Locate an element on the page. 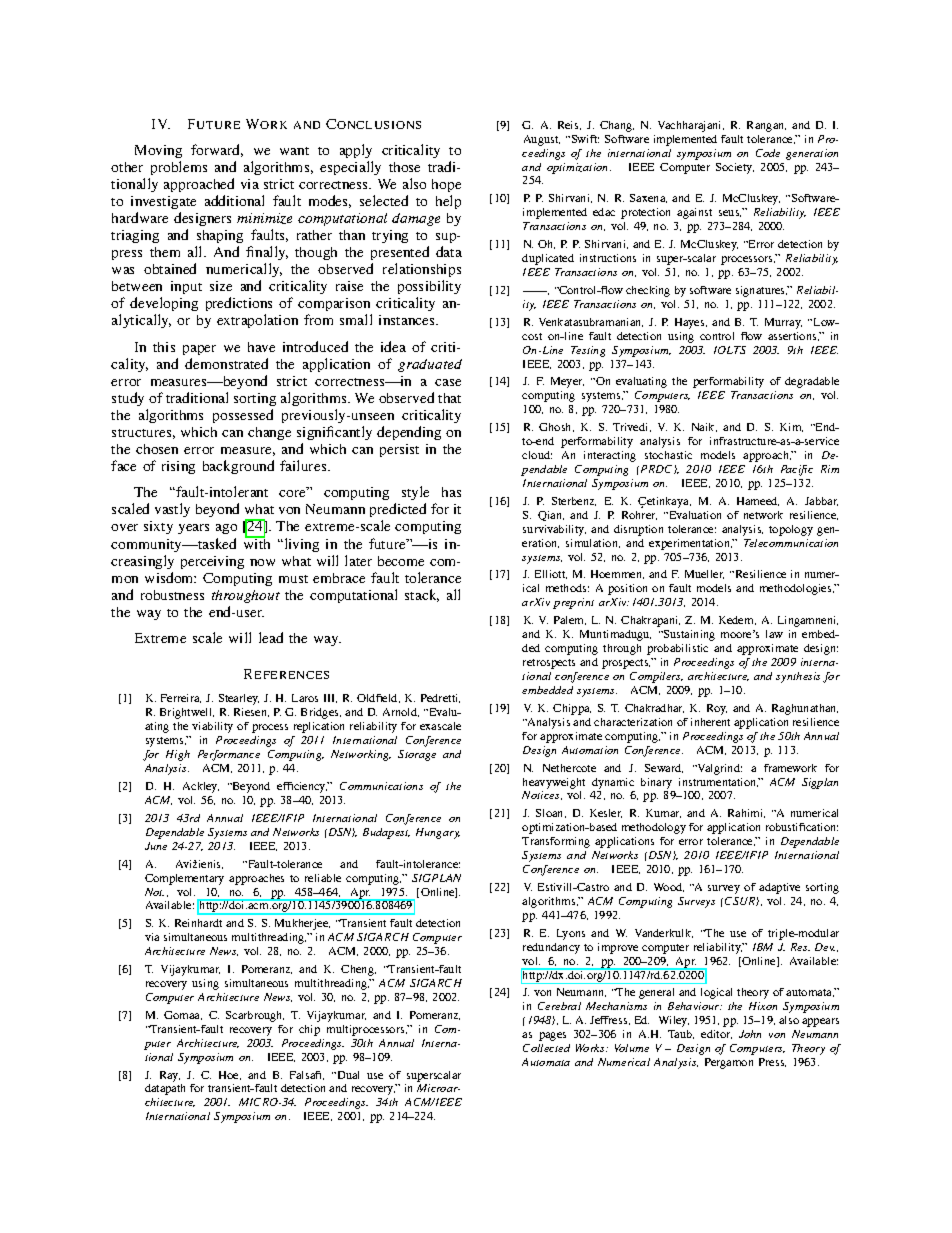 This document has width=952, height=1233. Reinhardt is located at coordinates (198, 923).
